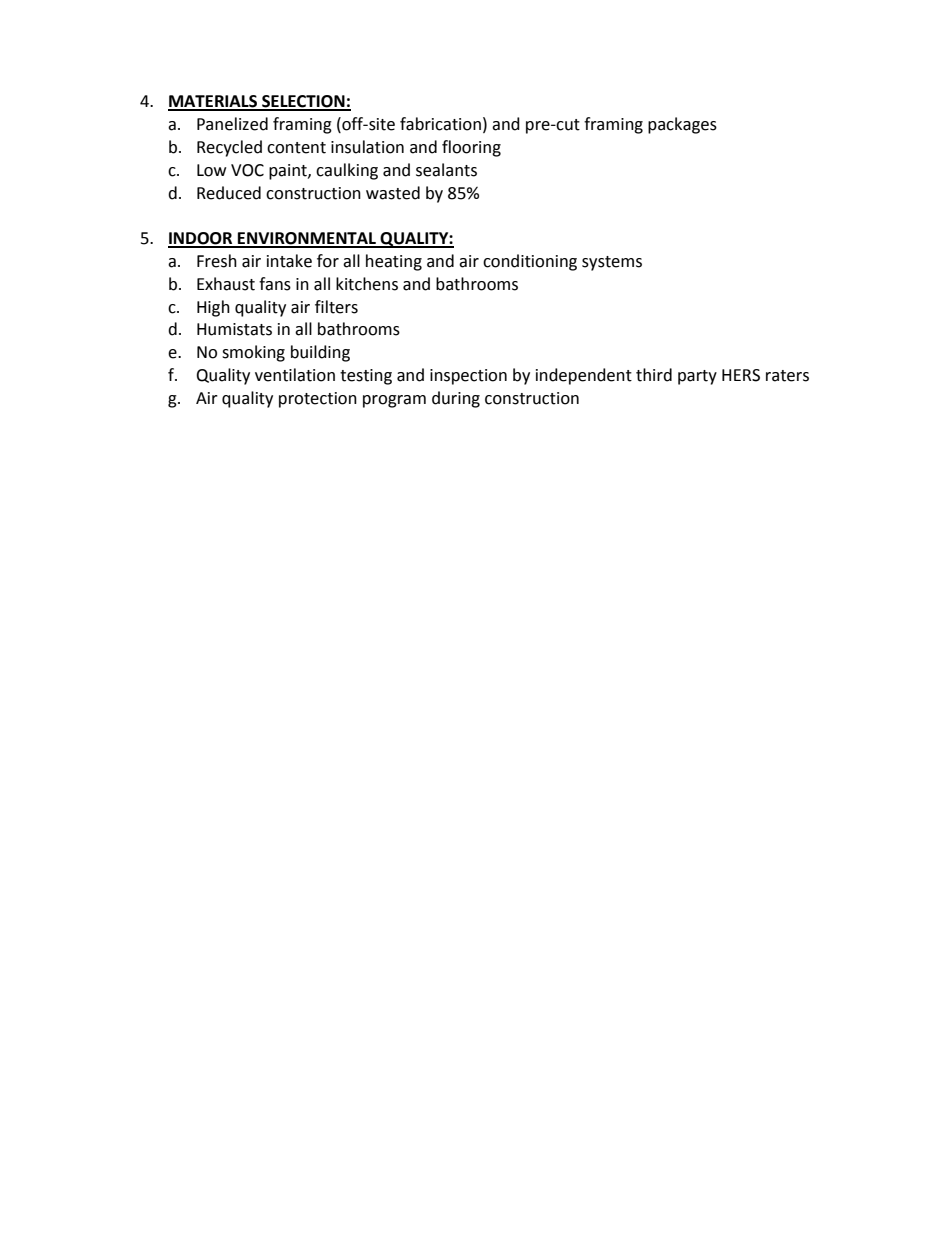  Describe the element at coordinates (682, 125) in the screenshot. I see `packages` at that location.
